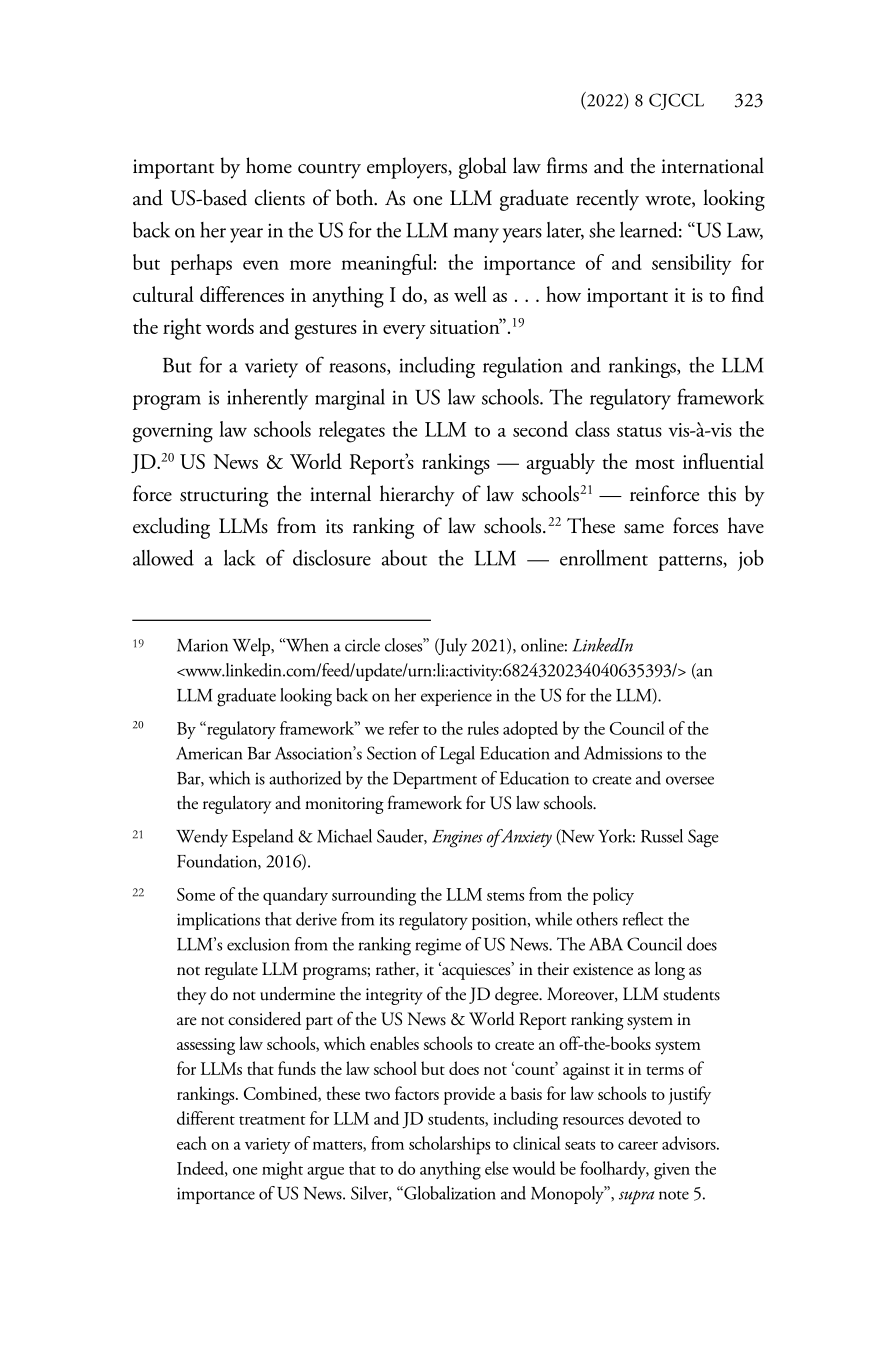  What do you see at coordinates (417, 496) in the screenshot?
I see `hierarchy` at bounding box center [417, 496].
